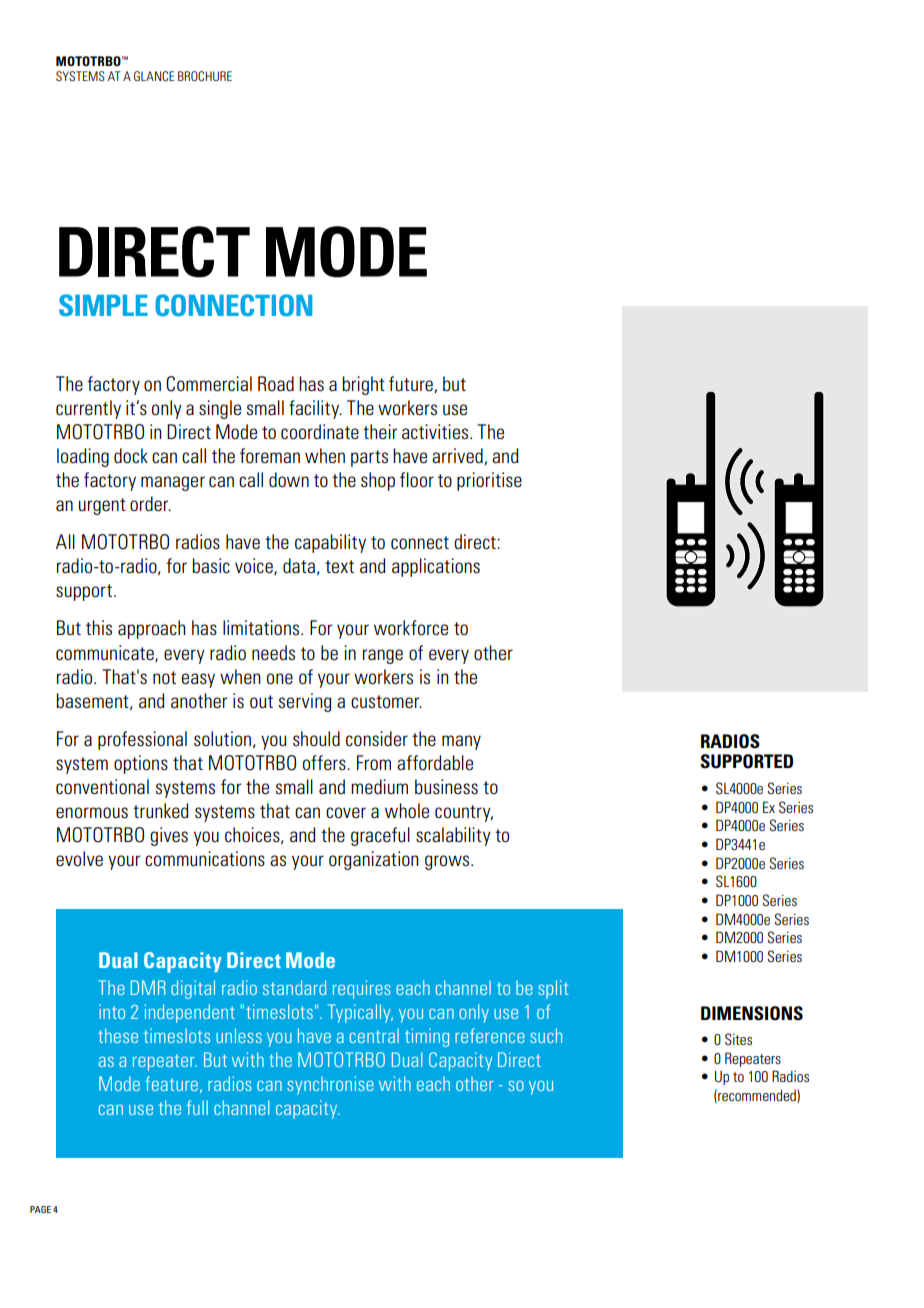  What do you see at coordinates (154, 76) in the screenshot?
I see `GLANCE` at bounding box center [154, 76].
